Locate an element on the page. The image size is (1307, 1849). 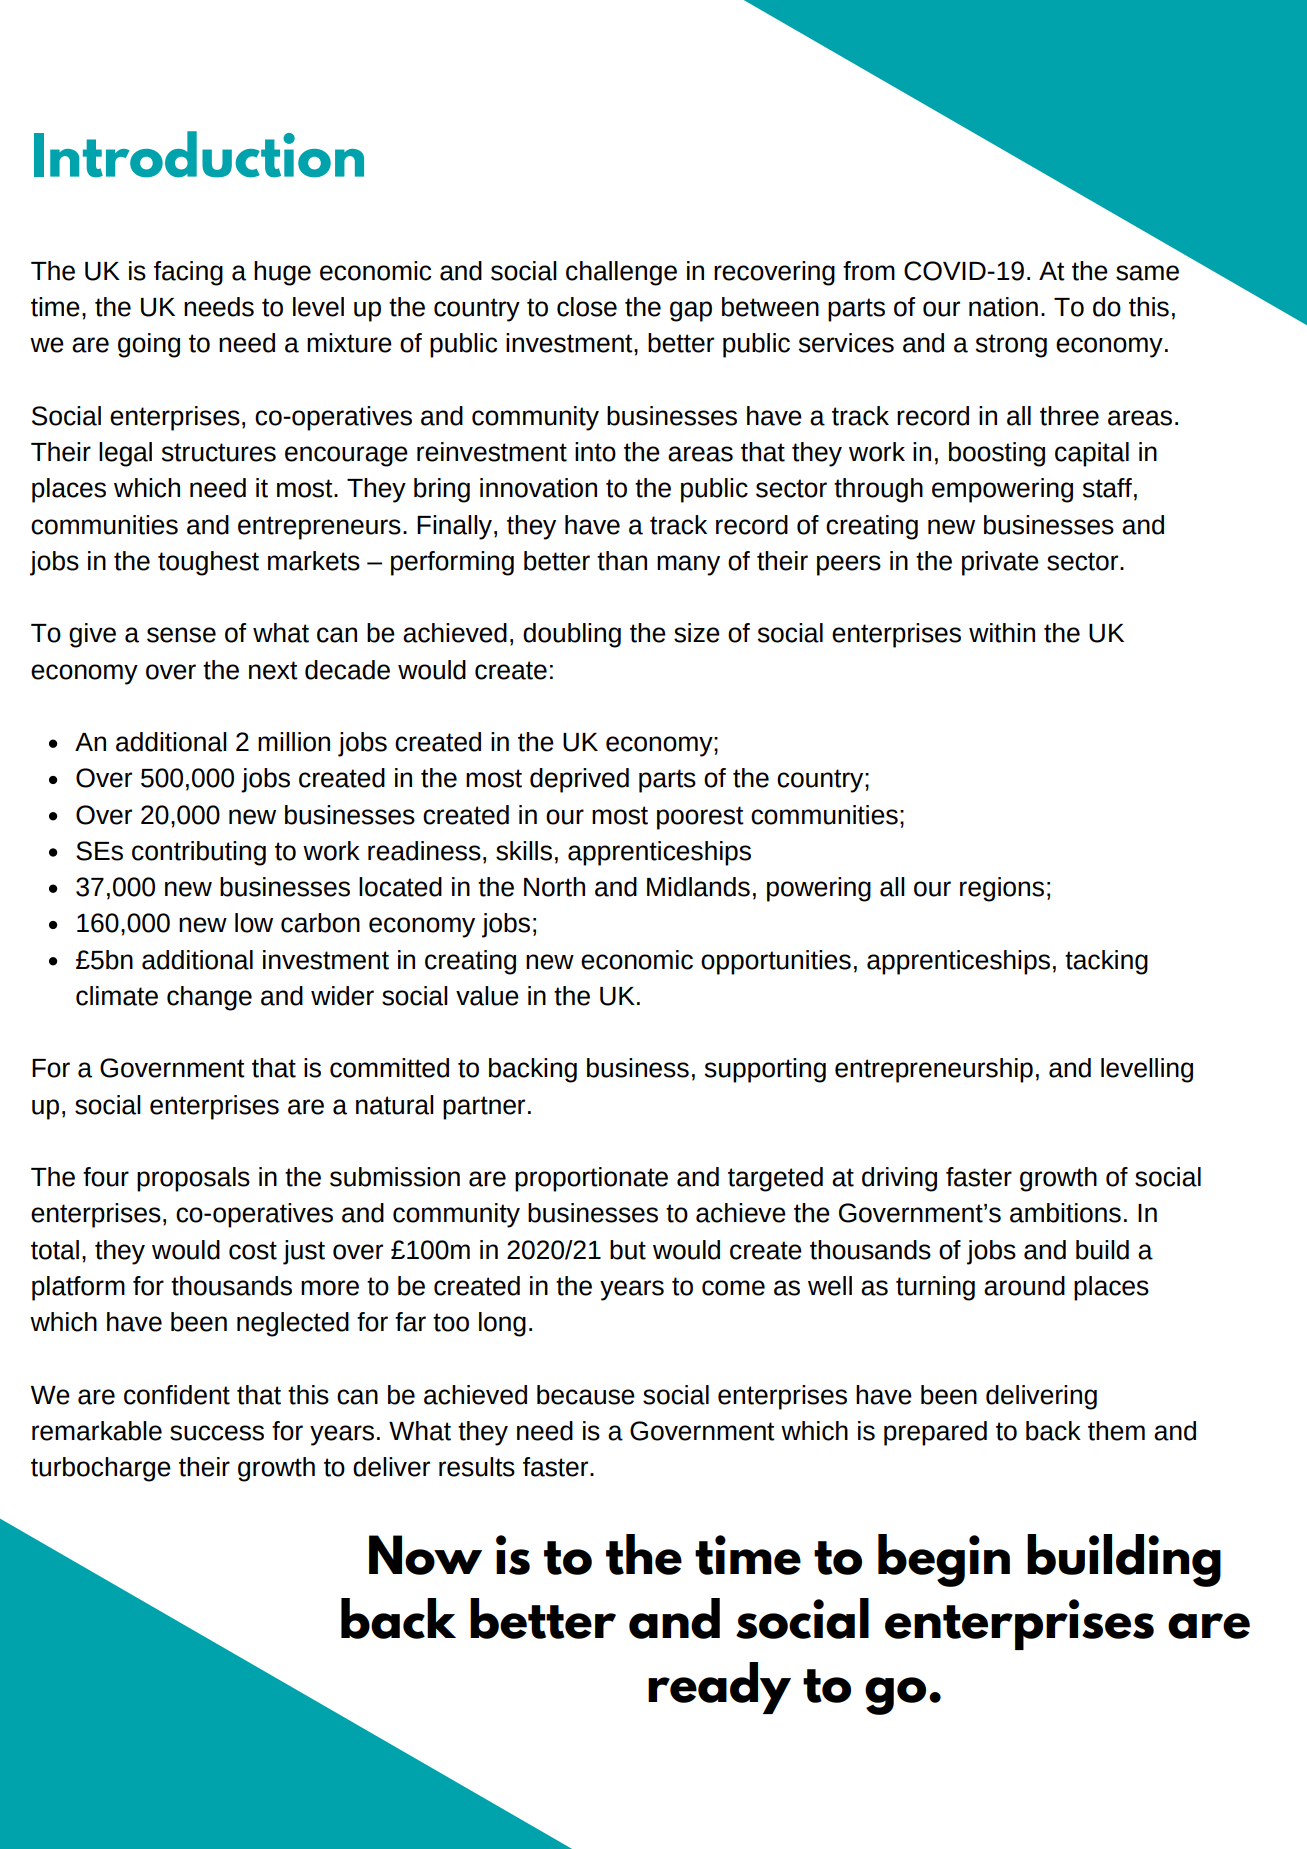
around is located at coordinates (1024, 1286).
